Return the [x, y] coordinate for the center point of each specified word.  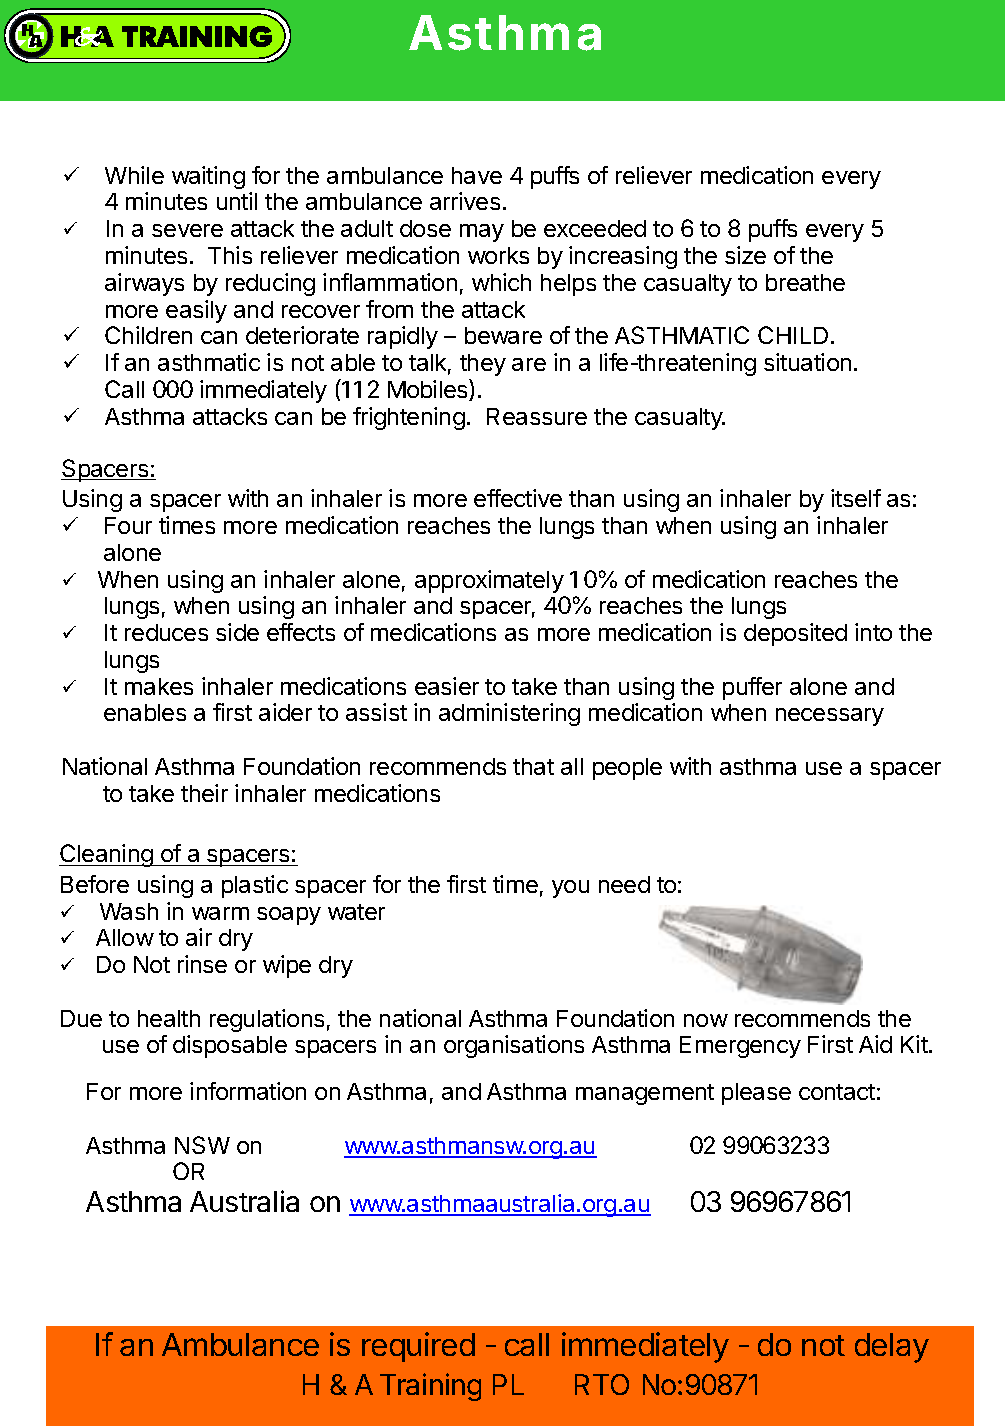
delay [892, 1348]
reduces [166, 632]
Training [430, 1387]
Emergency [740, 1047]
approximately [489, 581]
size [745, 255]
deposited [795, 634]
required [418, 1347]
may [482, 233]
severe [187, 230]
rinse [202, 964]
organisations [514, 1046]
